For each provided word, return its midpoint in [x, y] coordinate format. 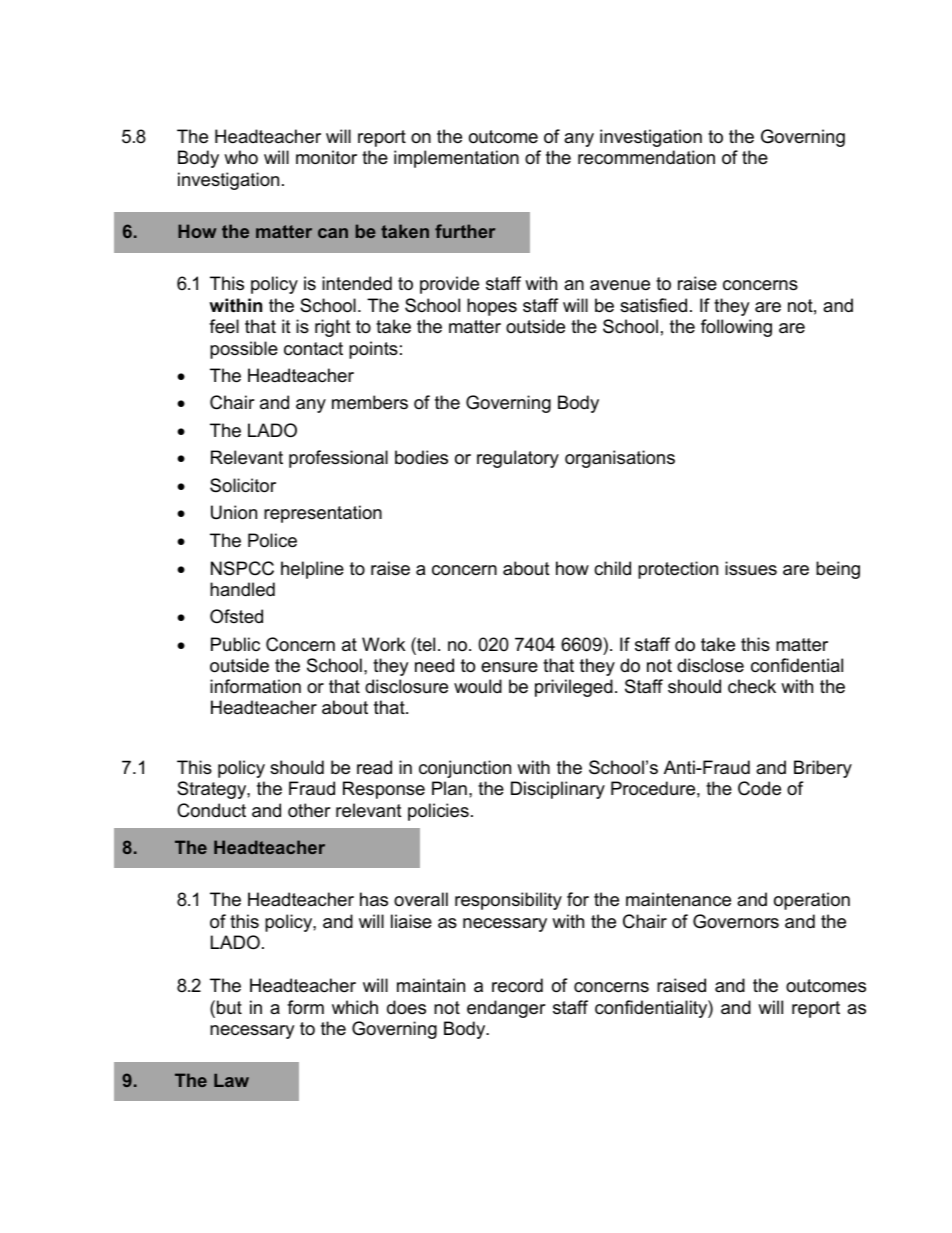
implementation [456, 159]
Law [231, 1080]
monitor [326, 157]
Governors [736, 921]
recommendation [646, 157]
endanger [506, 1009]
